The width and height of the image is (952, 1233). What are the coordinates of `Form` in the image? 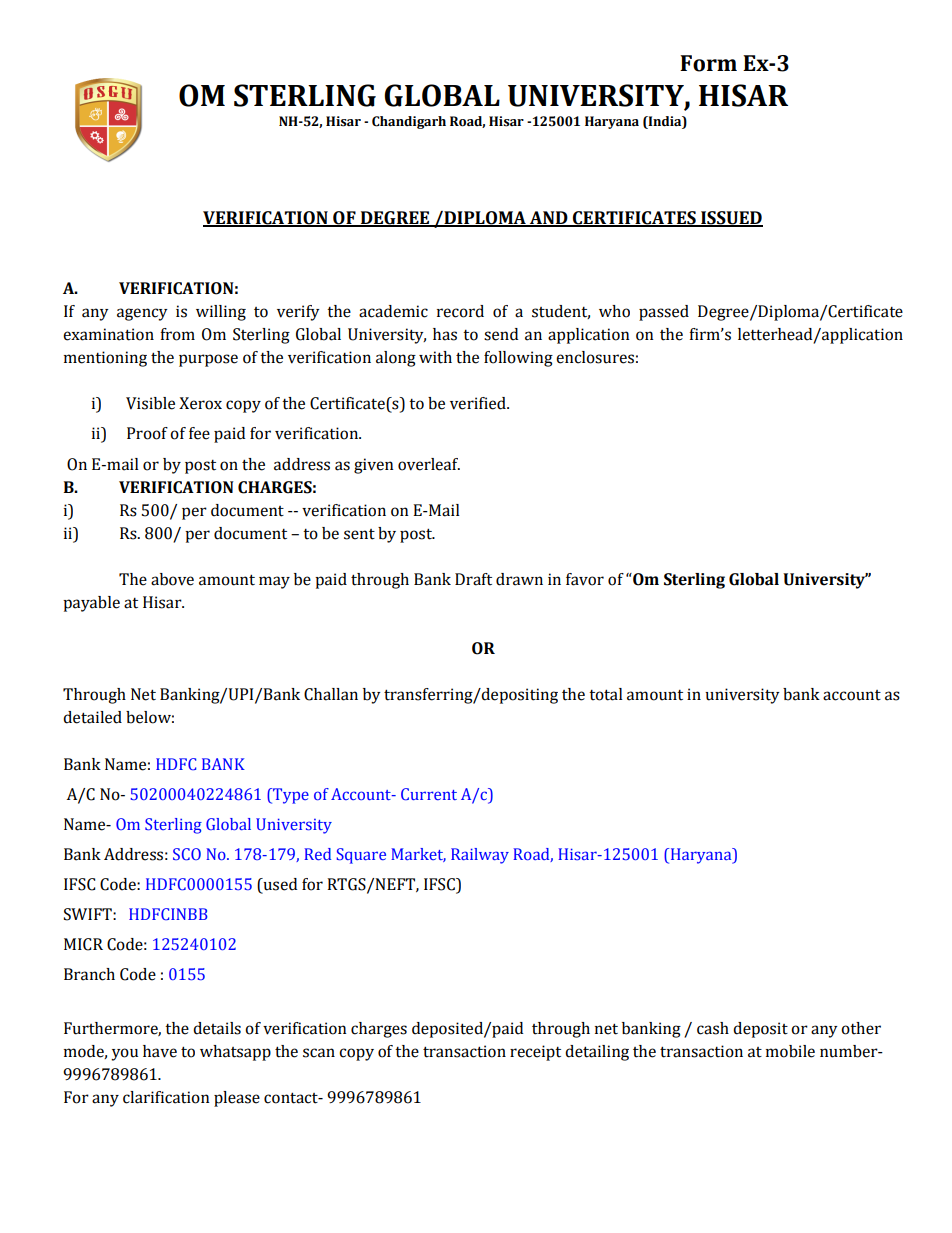 It's located at (708, 63).
